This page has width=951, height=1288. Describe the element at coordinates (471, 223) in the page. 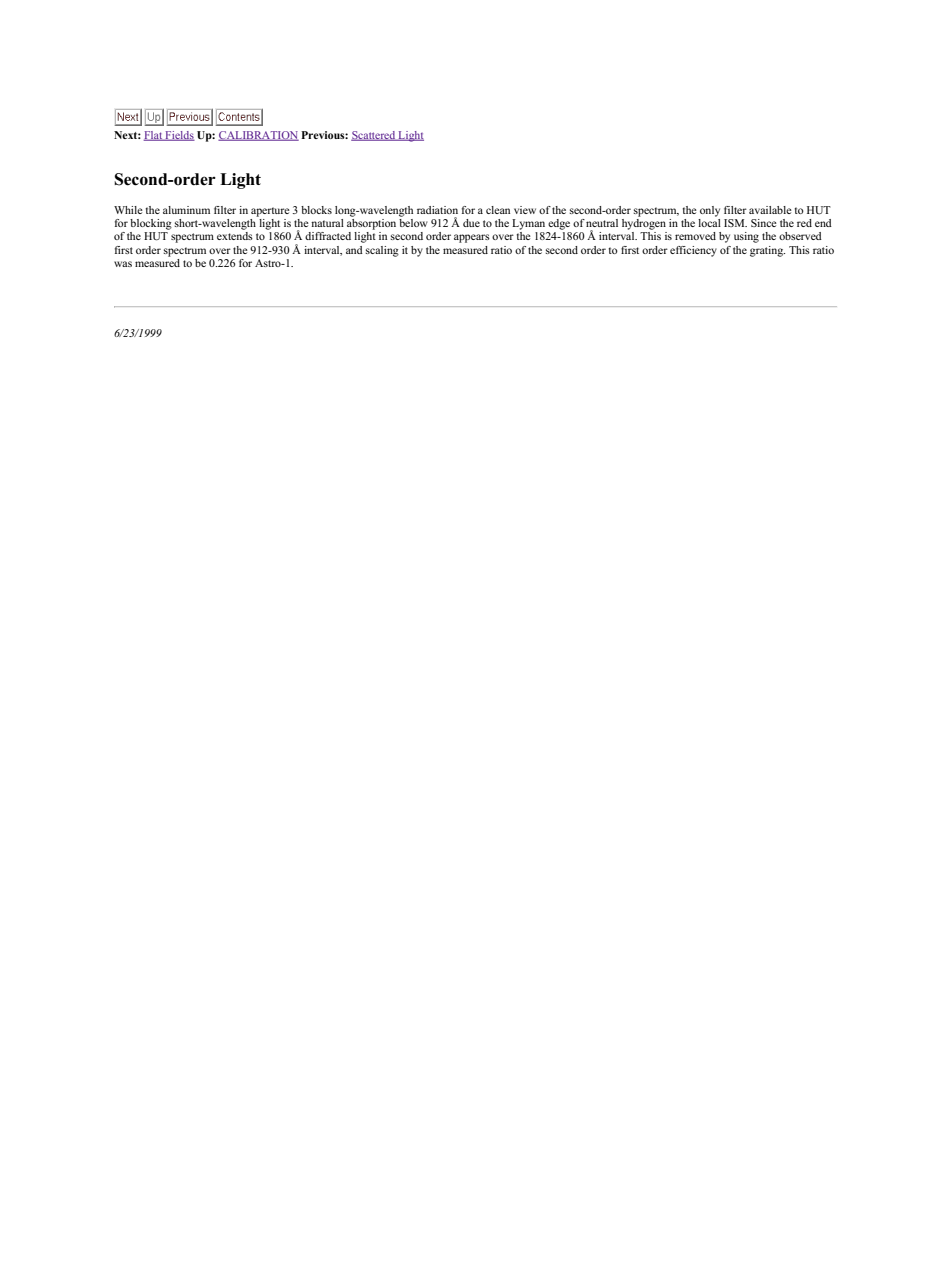

I see `due` at that location.
